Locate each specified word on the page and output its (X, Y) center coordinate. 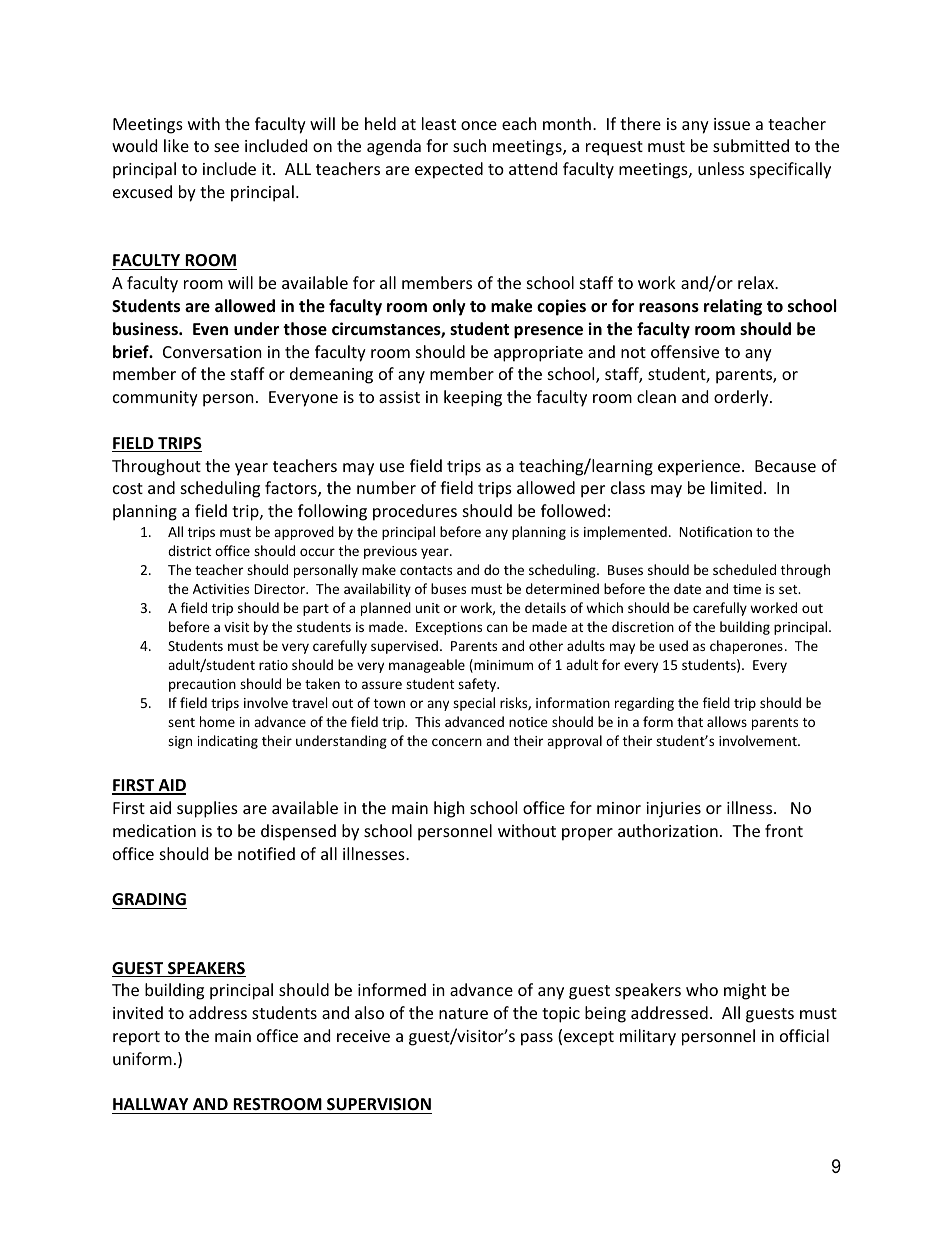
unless (721, 168)
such (469, 145)
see (226, 147)
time (747, 589)
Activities (221, 589)
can (497, 628)
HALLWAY (150, 1104)
